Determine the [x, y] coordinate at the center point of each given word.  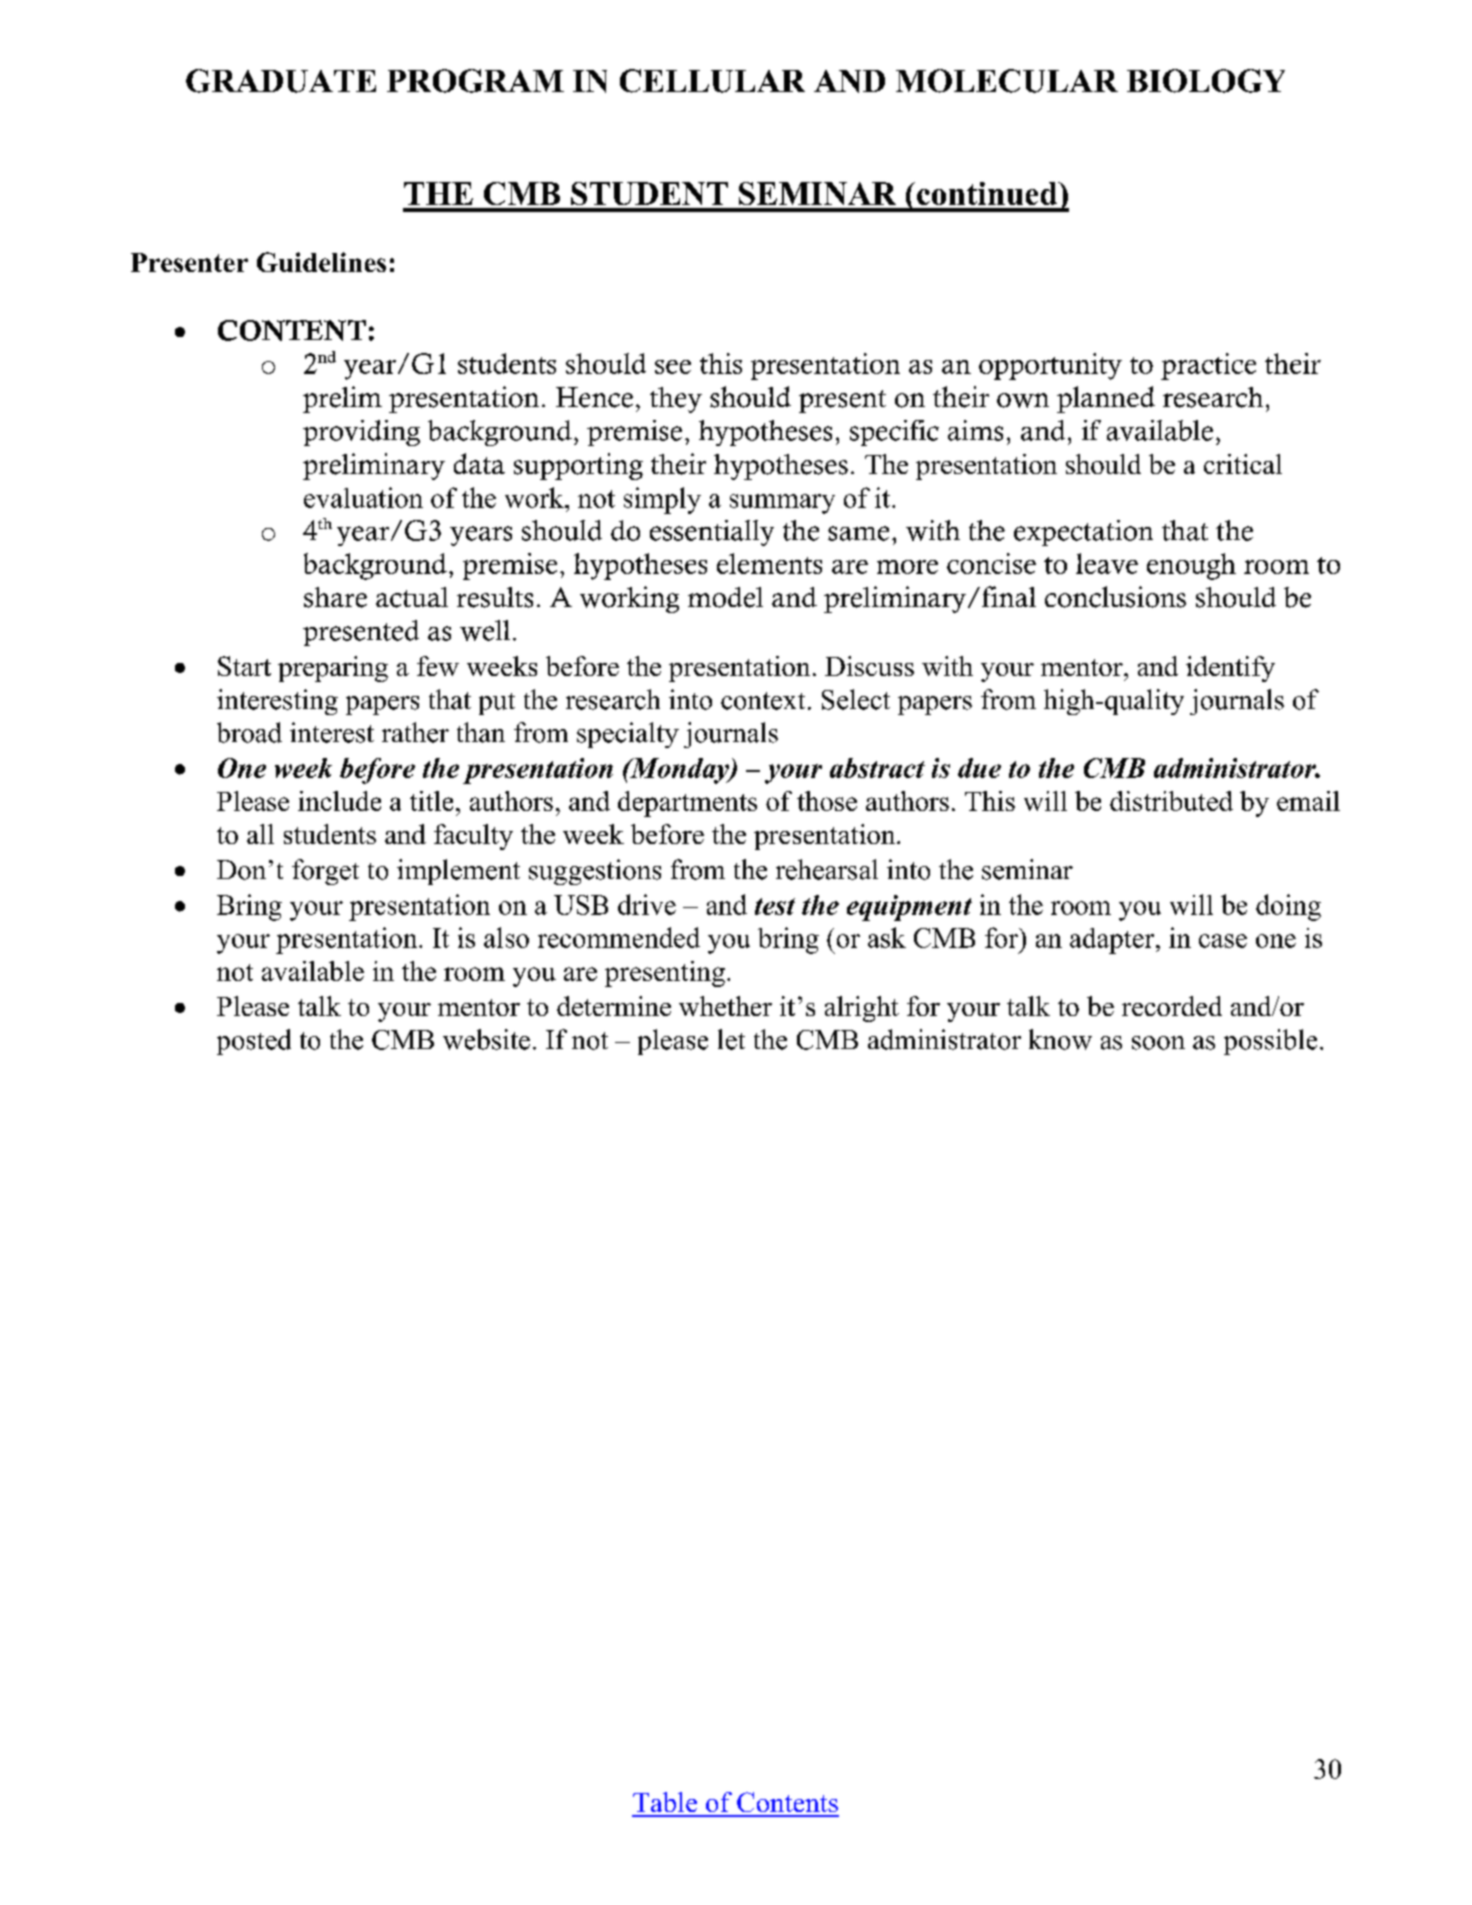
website [486, 1039]
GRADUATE [281, 81]
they [676, 400]
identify [1230, 669]
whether [725, 1006]
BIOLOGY [1206, 81]
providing [361, 433]
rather [415, 732]
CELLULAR [712, 81]
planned [1106, 399]
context [763, 701]
